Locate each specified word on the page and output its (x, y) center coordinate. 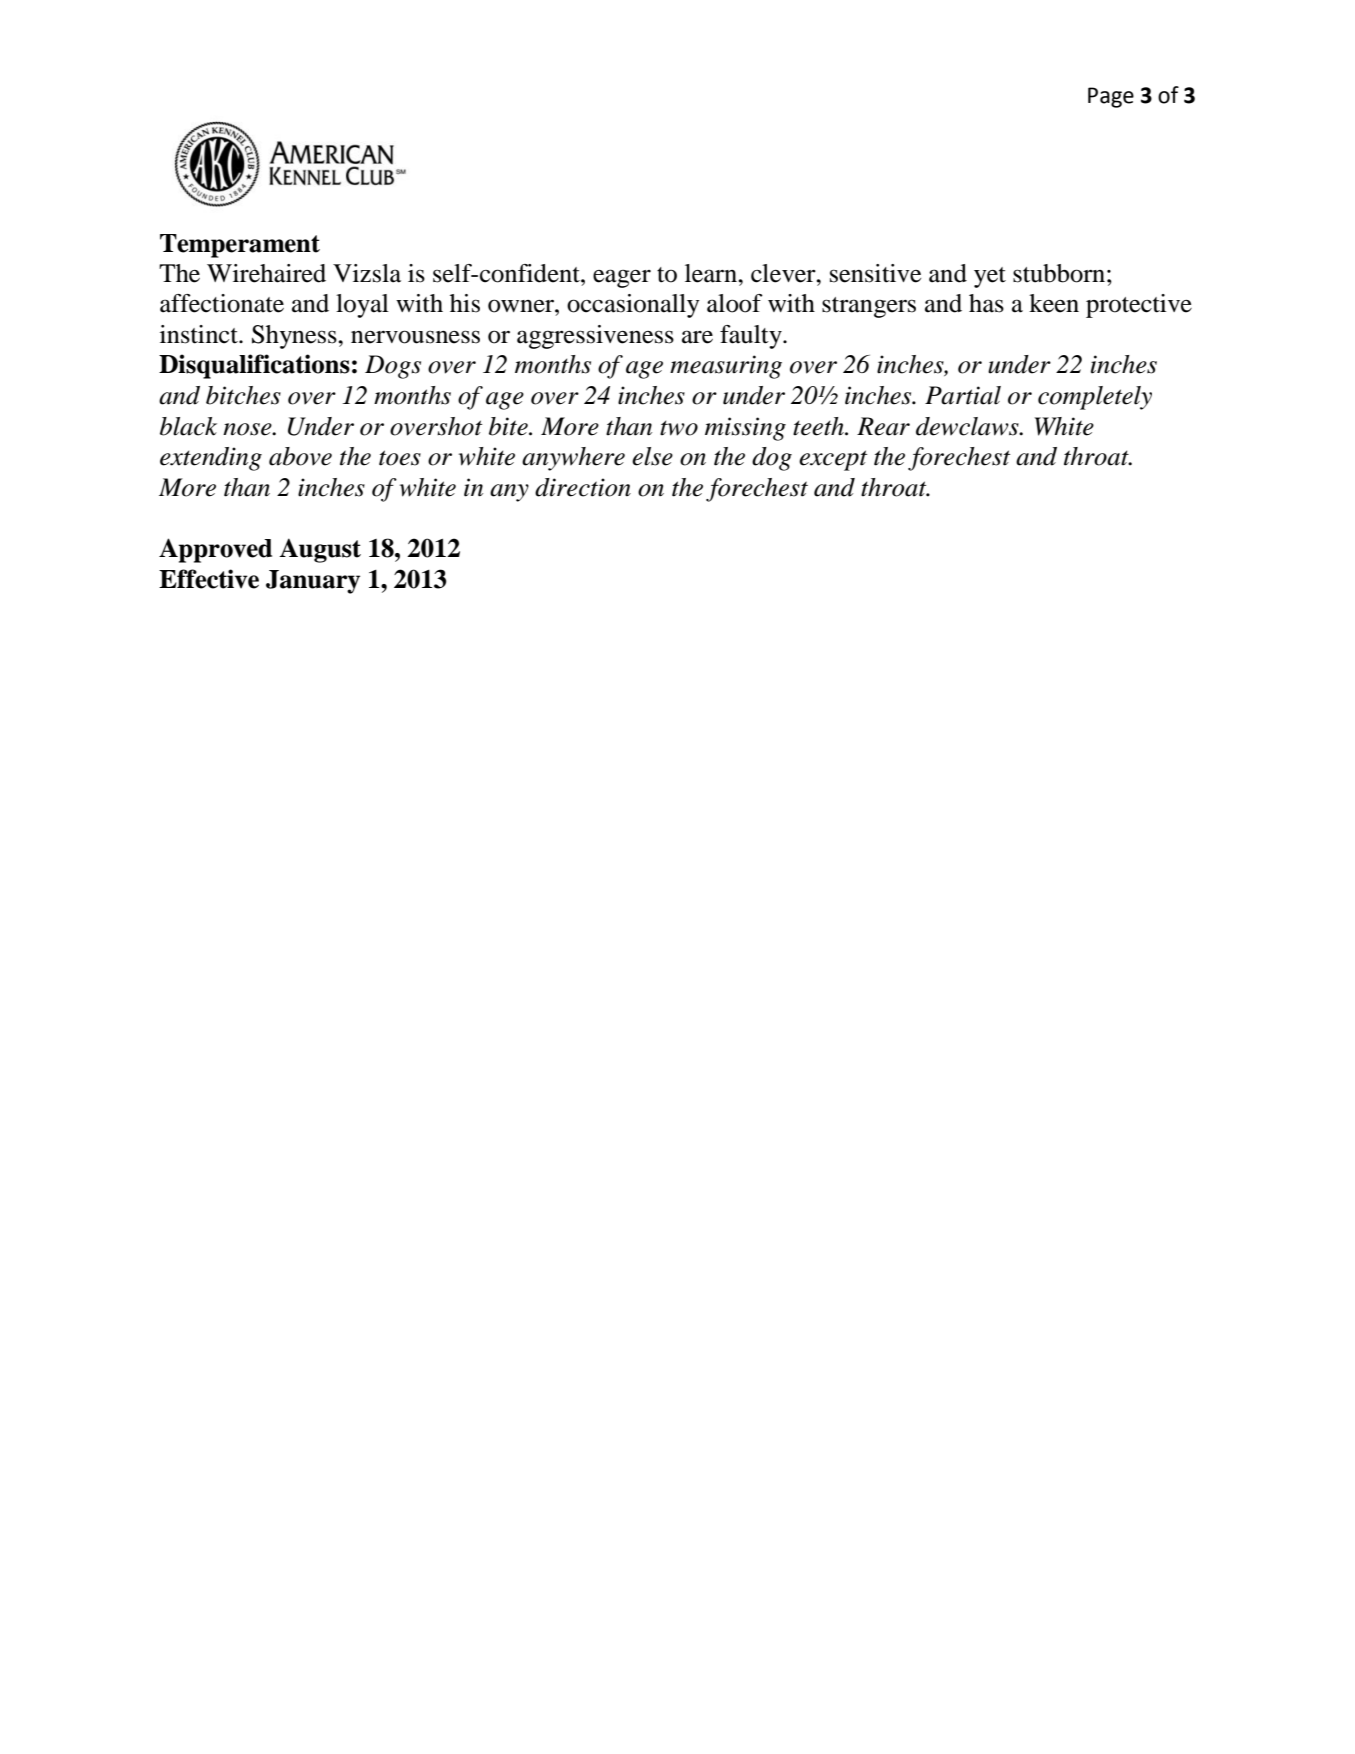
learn (712, 273)
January (313, 582)
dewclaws (968, 426)
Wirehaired (266, 273)
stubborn (1059, 273)
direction (583, 487)
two (679, 428)
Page (1111, 97)
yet (990, 277)
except (833, 460)
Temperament (240, 246)
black (188, 426)
